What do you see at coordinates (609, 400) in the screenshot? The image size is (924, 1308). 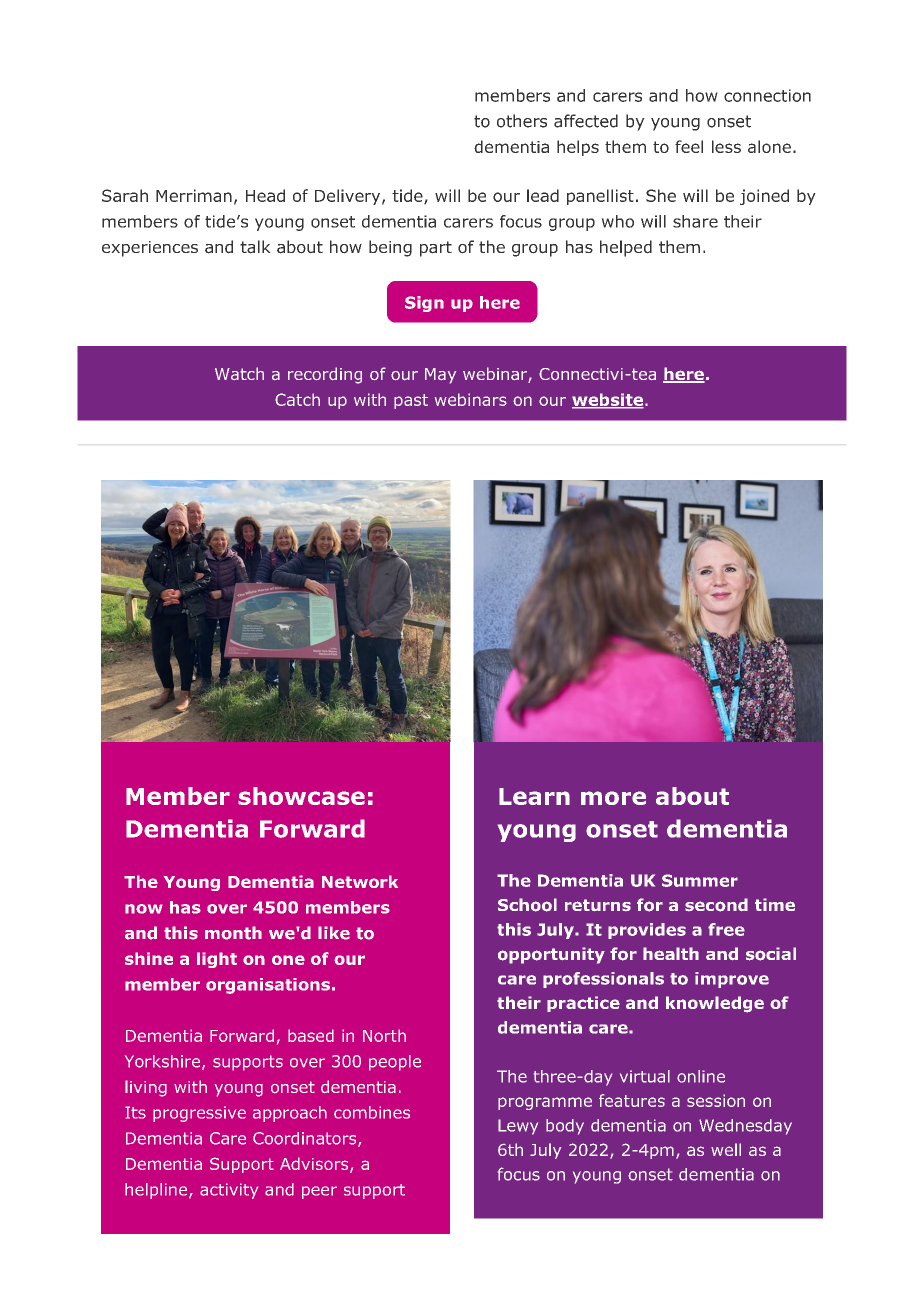 I see `website` at bounding box center [609, 400].
